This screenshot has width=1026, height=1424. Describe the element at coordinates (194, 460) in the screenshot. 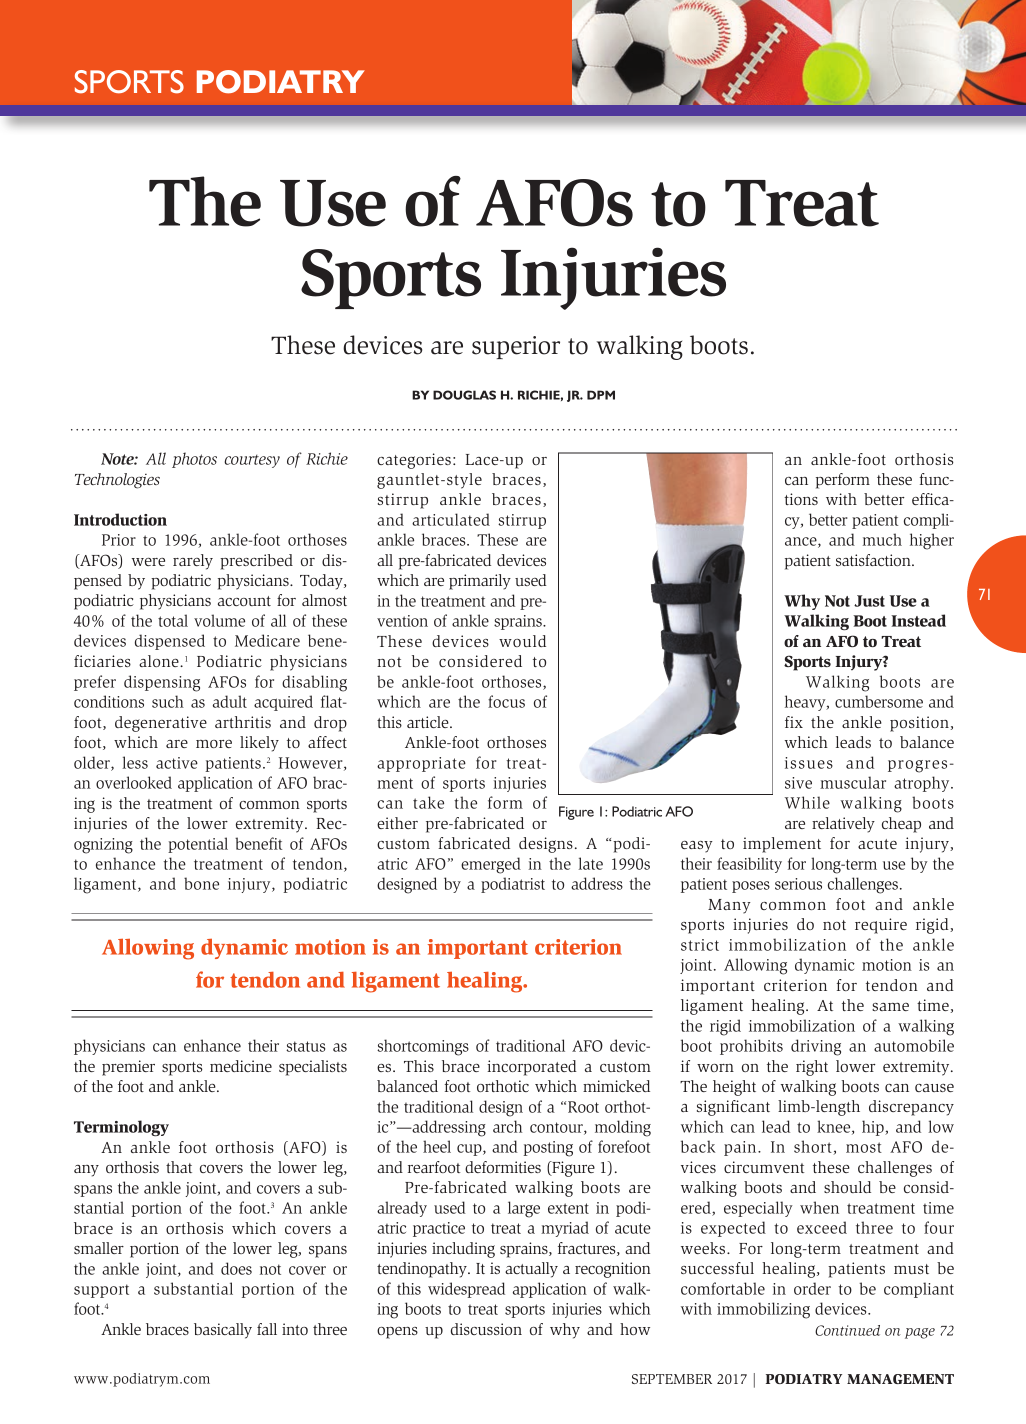

I see `photos` at that location.
